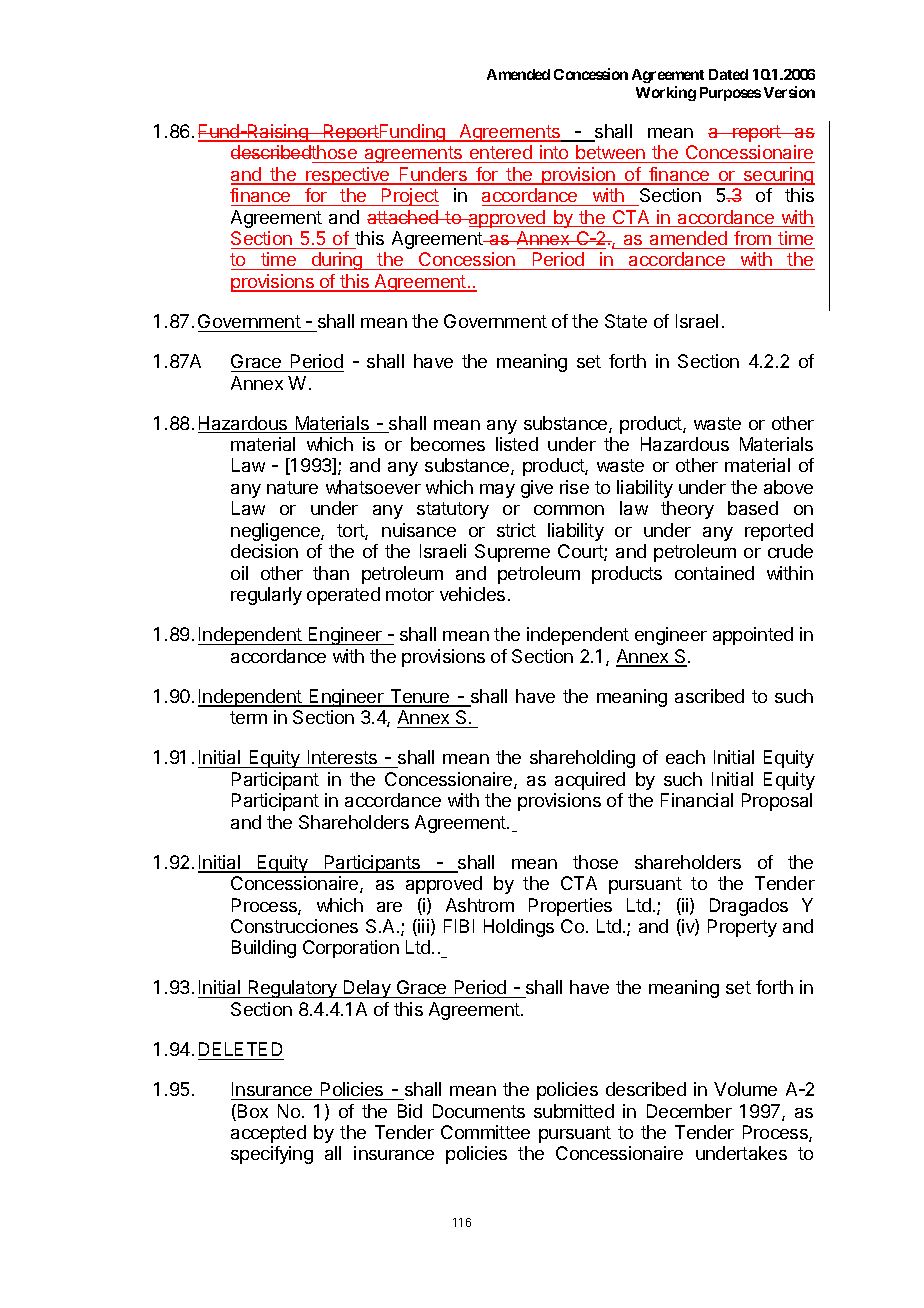  I want to click on Holdings, so click(519, 928).
